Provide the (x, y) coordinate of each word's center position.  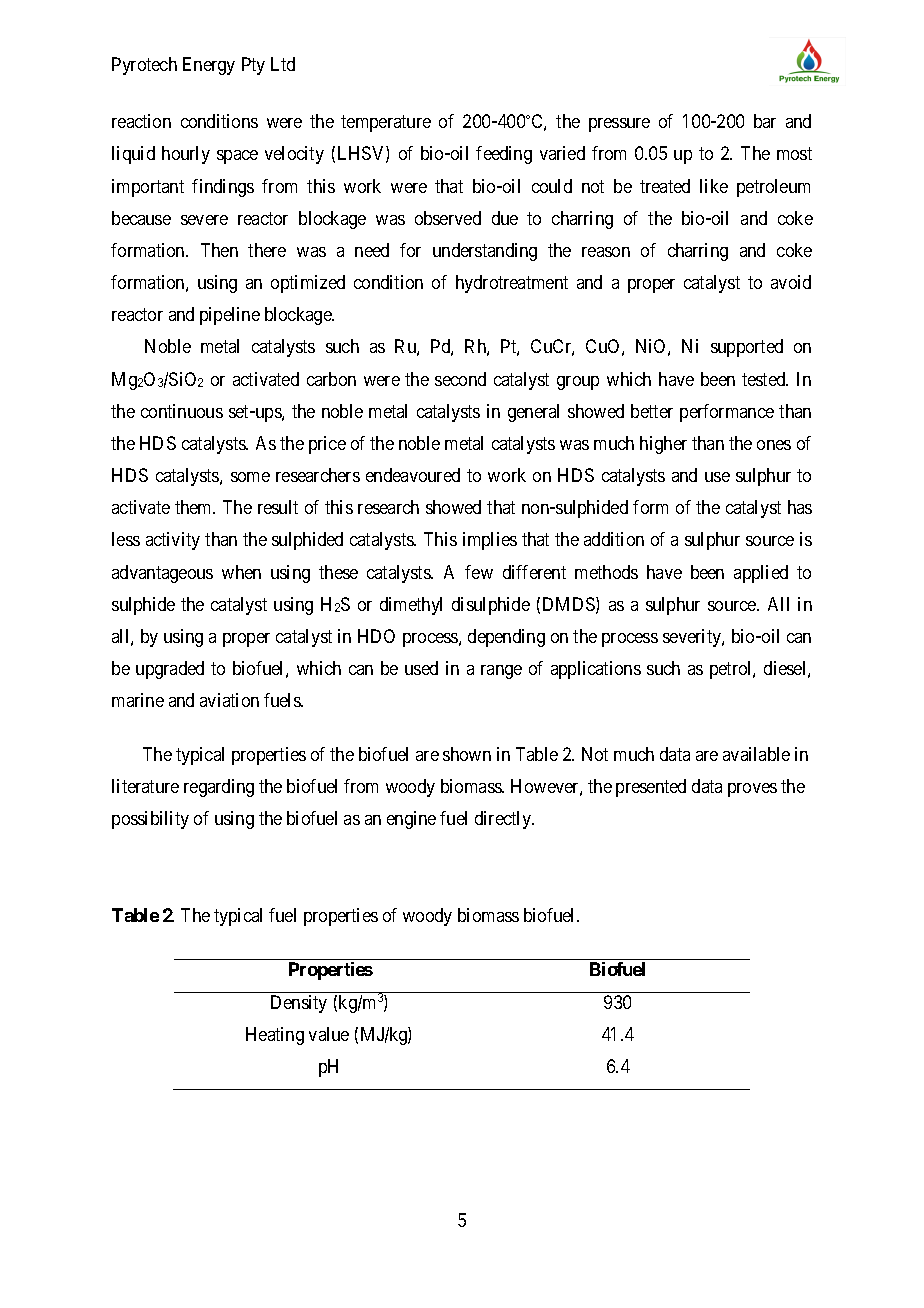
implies (490, 541)
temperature (386, 124)
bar (765, 121)
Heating (275, 1036)
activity (173, 541)
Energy (209, 66)
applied (761, 574)
